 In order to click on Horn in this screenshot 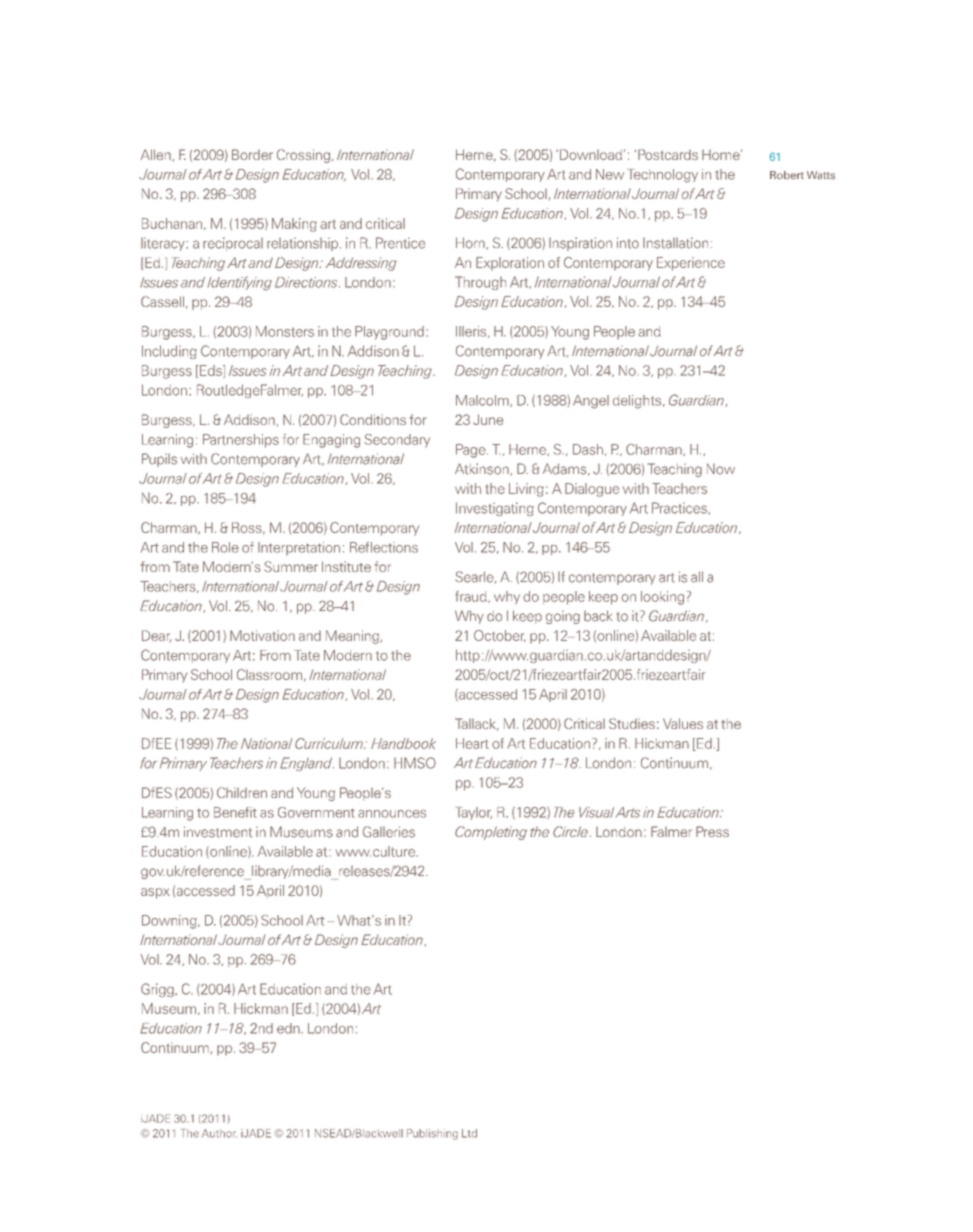, I will do `click(471, 243)`.
